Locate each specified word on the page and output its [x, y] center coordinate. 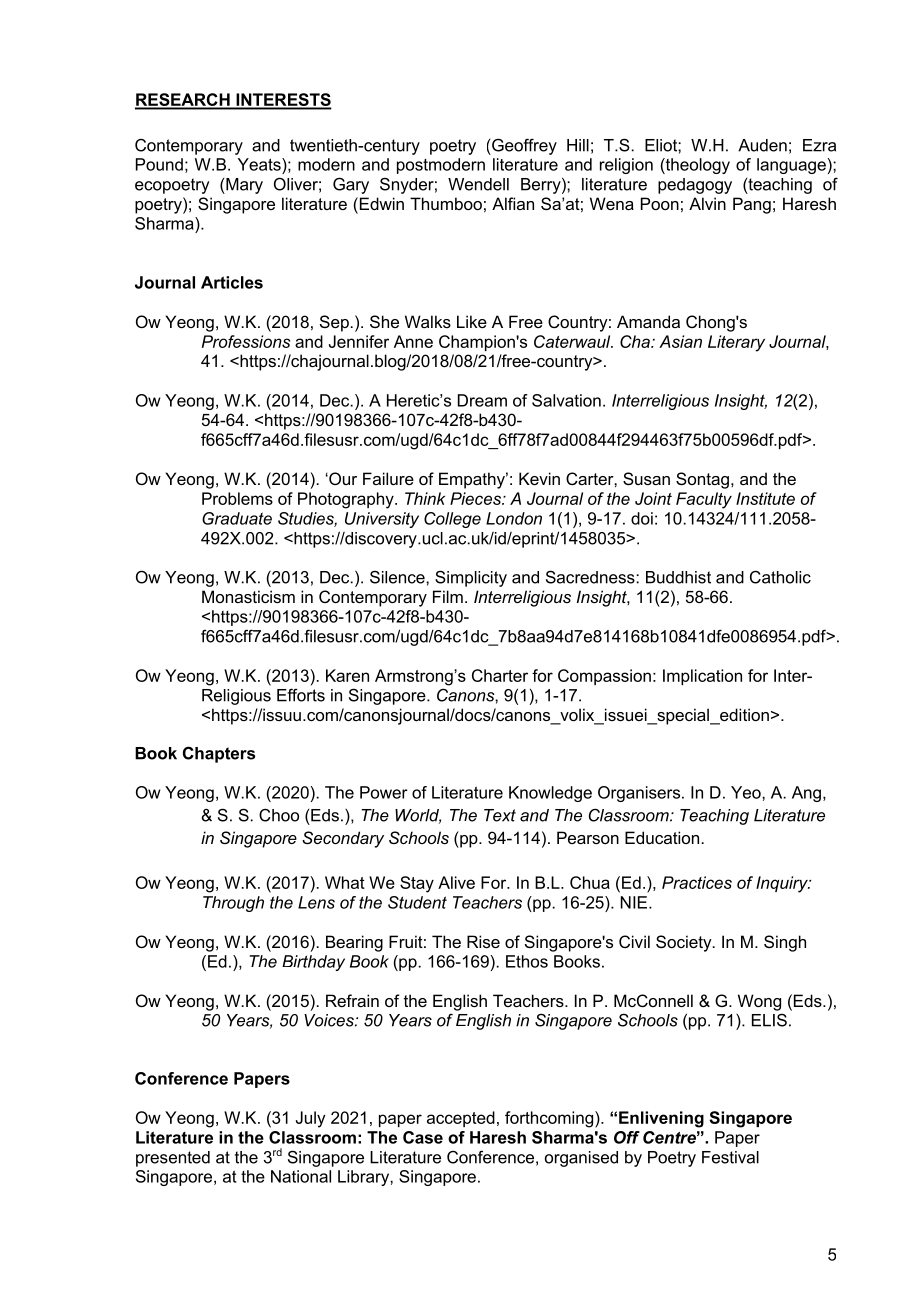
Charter [500, 675]
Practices [697, 882]
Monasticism [248, 596]
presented [173, 1159]
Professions [246, 341]
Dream [482, 400]
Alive [456, 882]
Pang [752, 205]
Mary [243, 186]
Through [233, 904]
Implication [702, 677]
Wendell [478, 184]
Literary [736, 343]
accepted [461, 1119]
